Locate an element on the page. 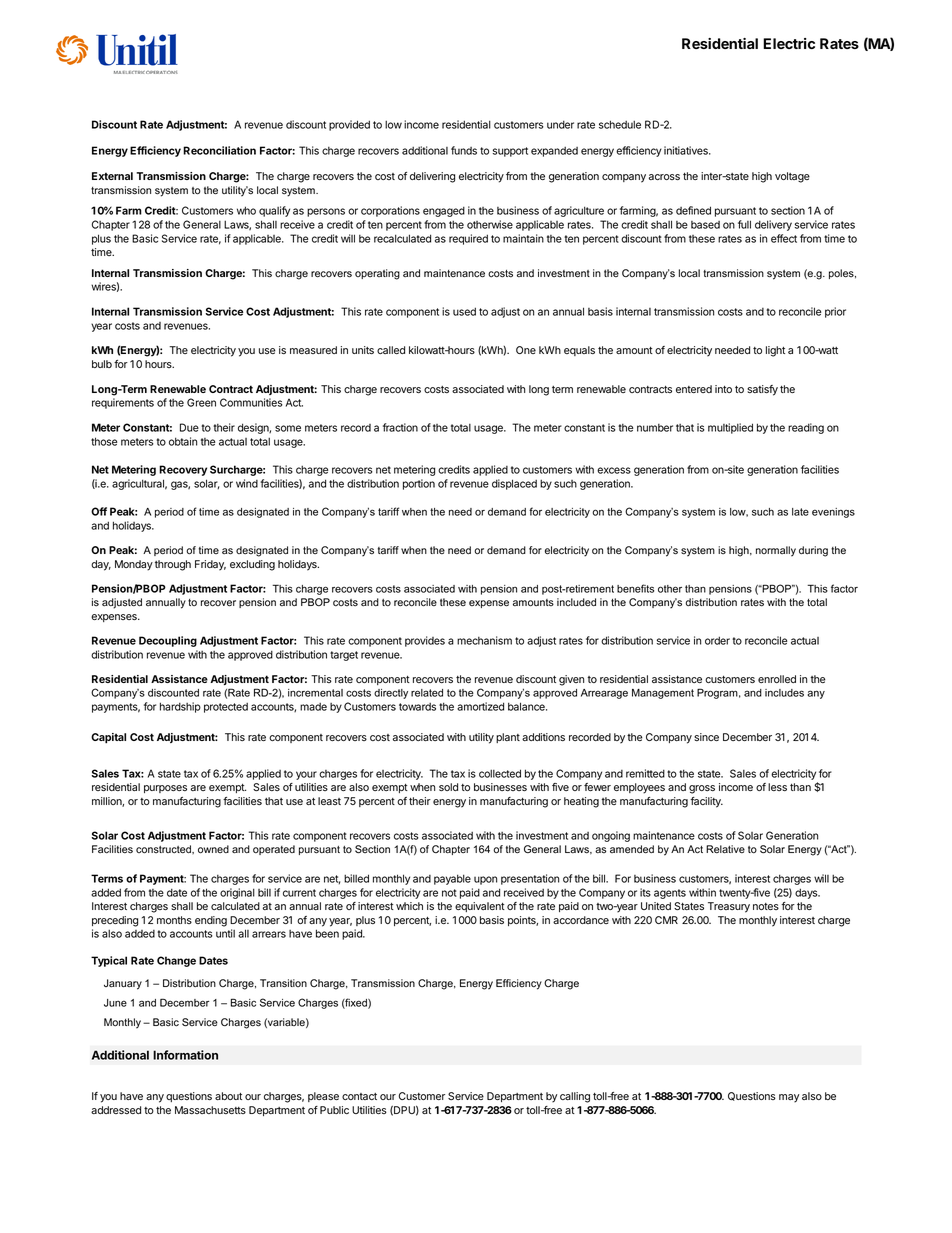 The height and width of the document is (1233, 952). voltage is located at coordinates (792, 177).
